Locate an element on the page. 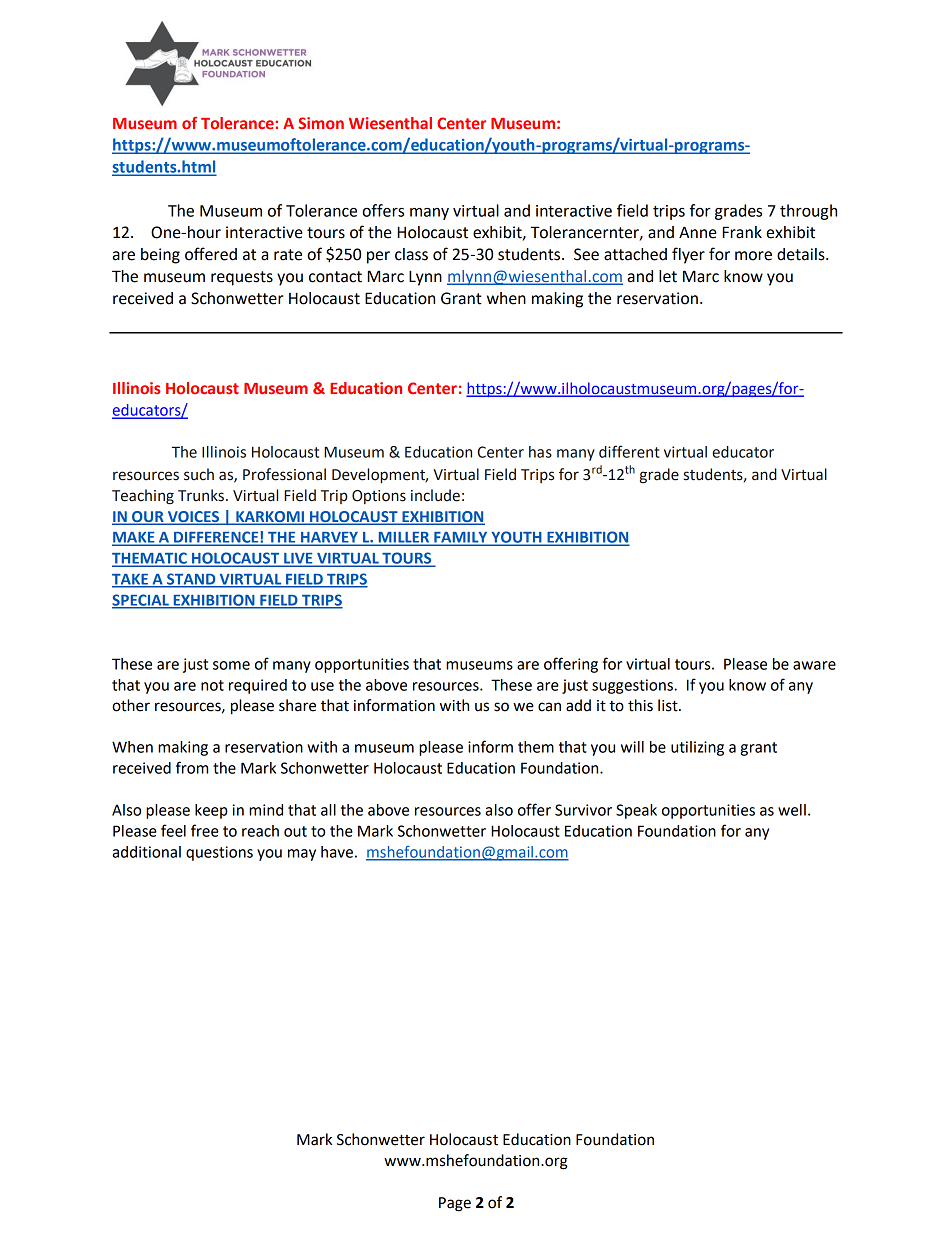  class is located at coordinates (411, 254).
